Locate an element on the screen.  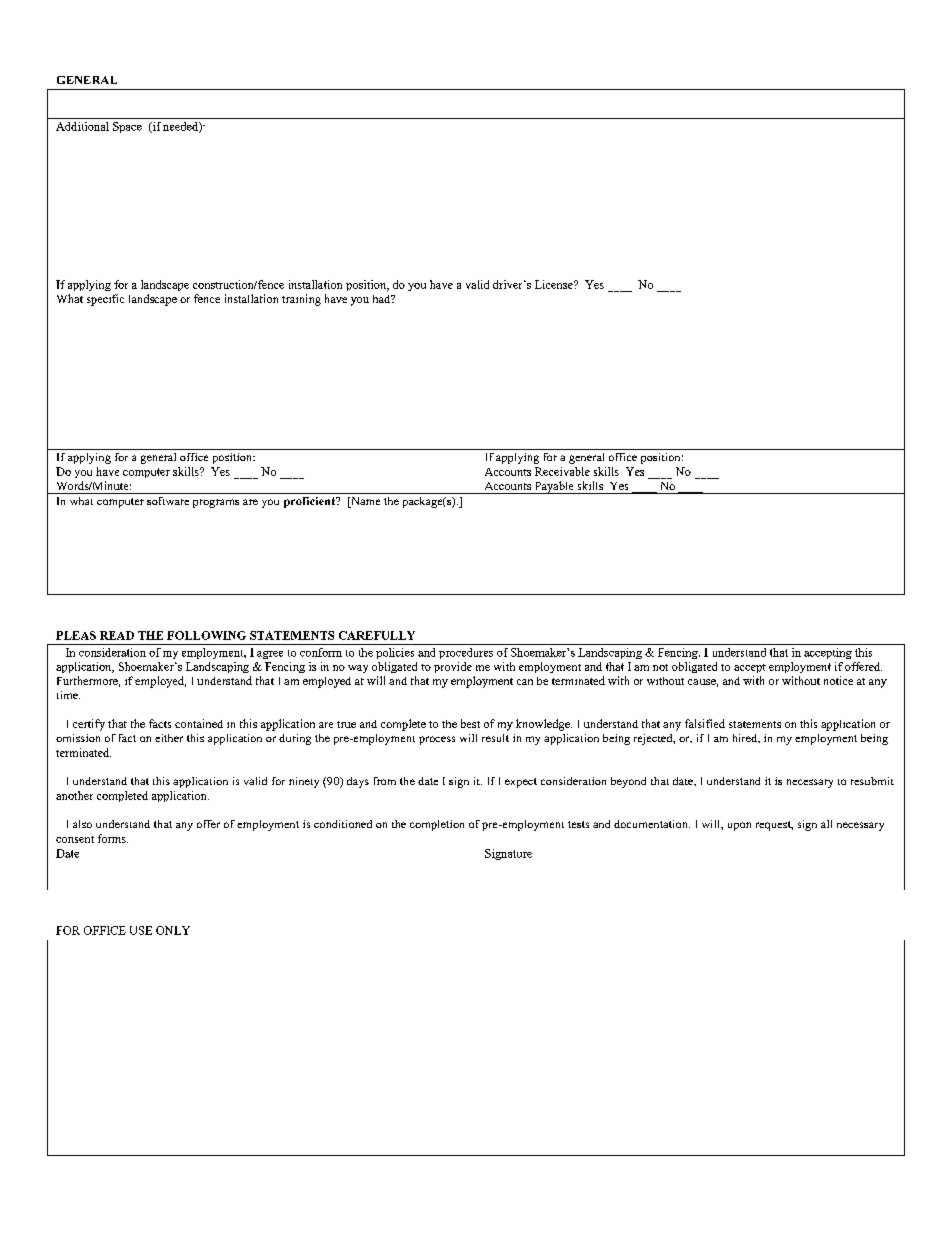
ONLY is located at coordinates (173, 930).
